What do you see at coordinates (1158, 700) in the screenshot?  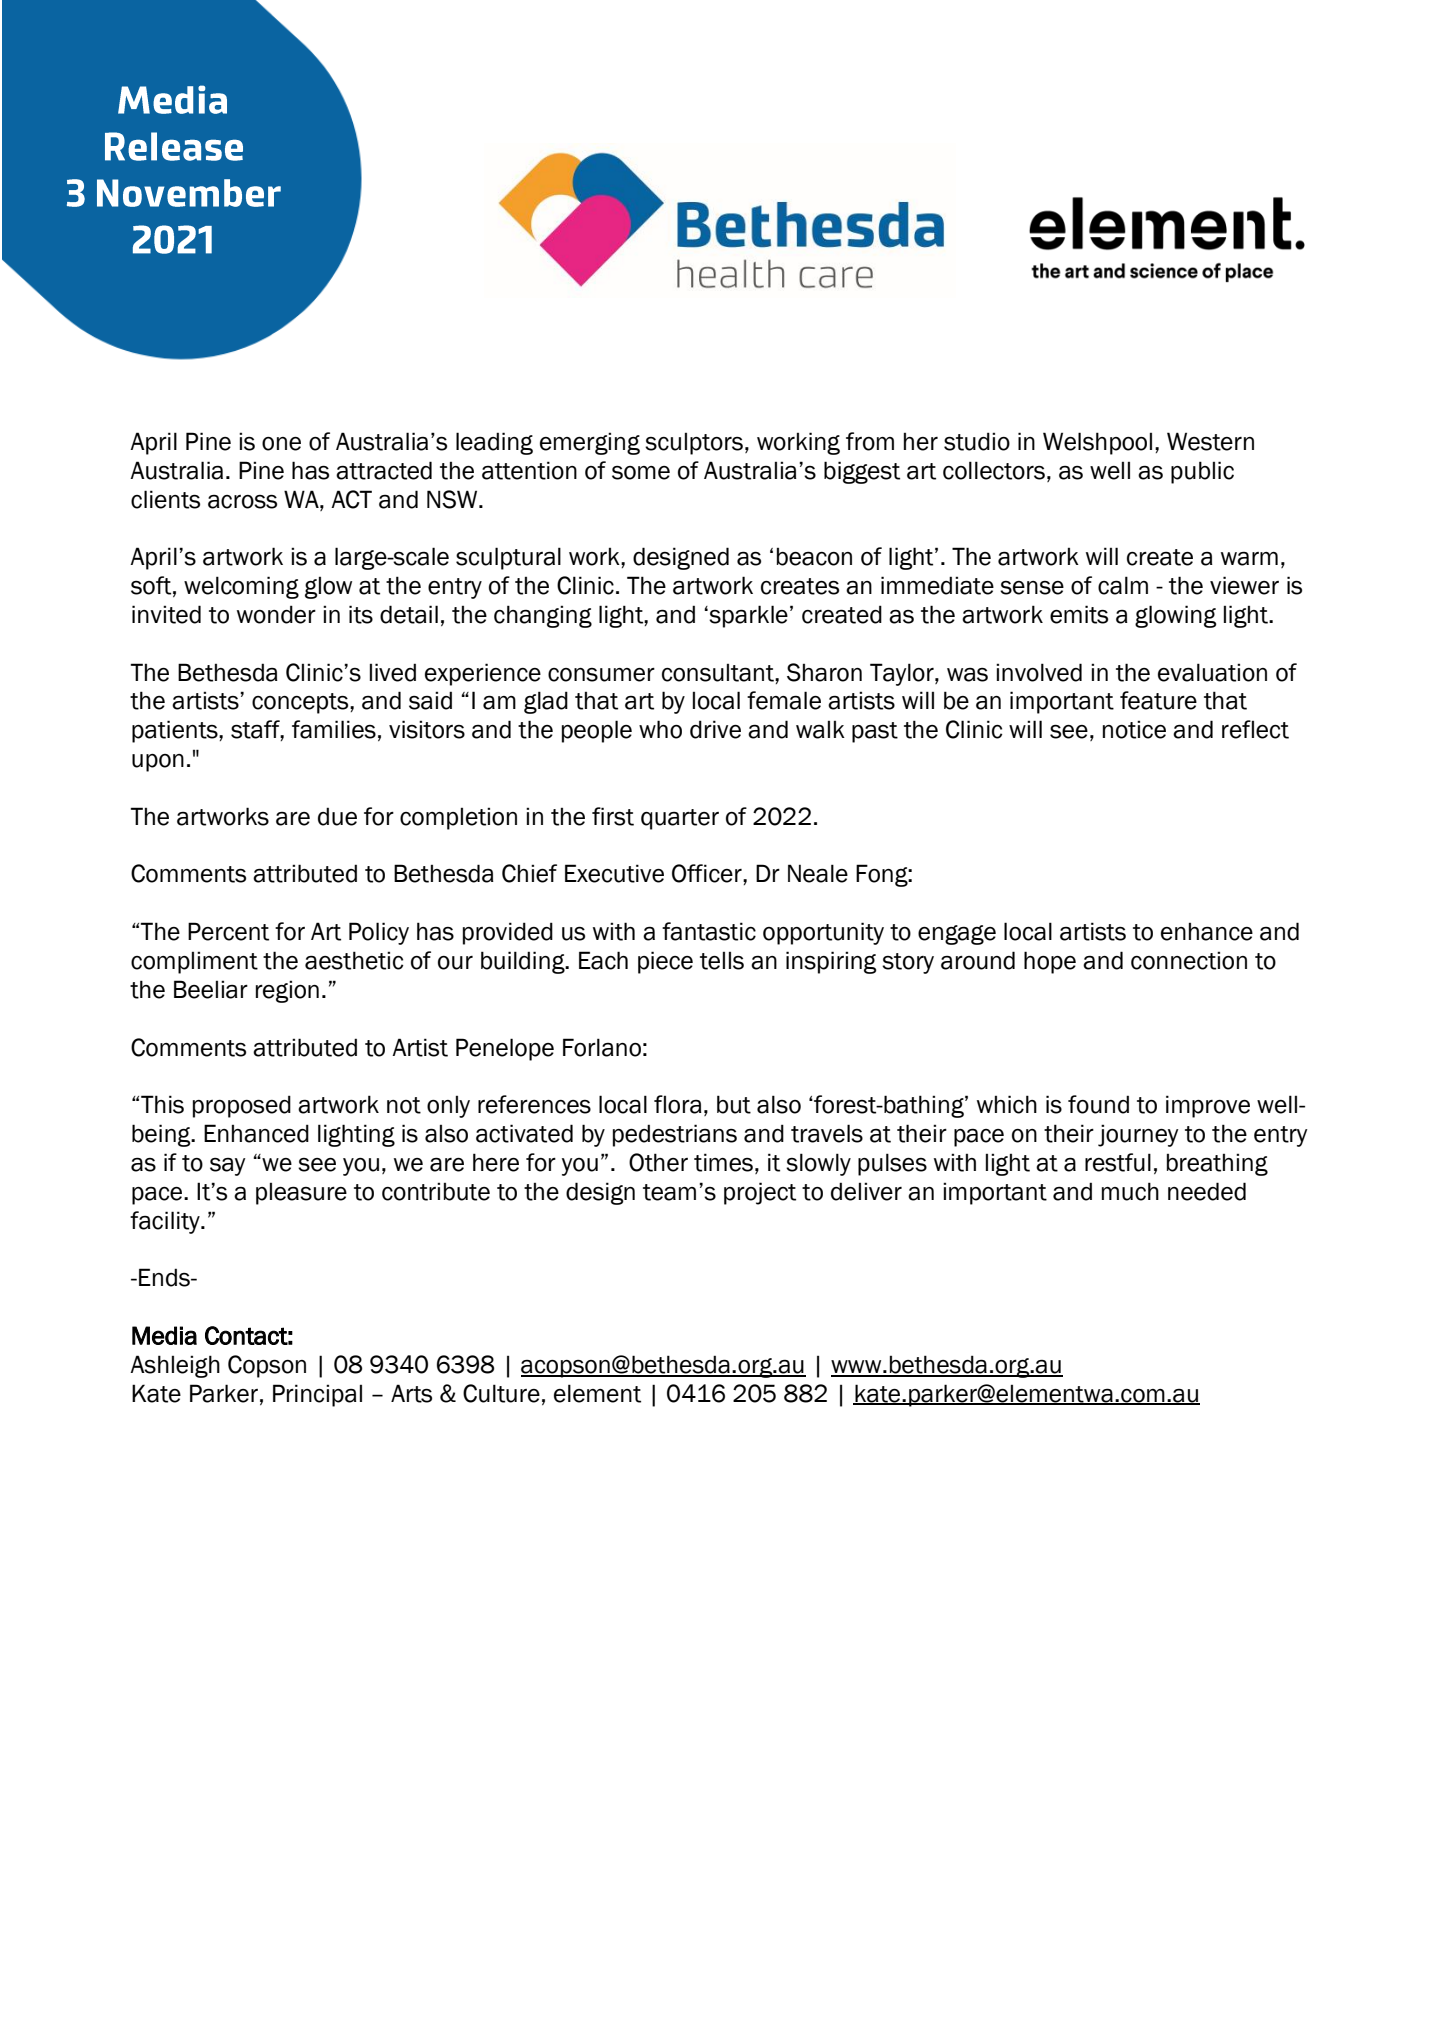 I see `feature` at bounding box center [1158, 700].
